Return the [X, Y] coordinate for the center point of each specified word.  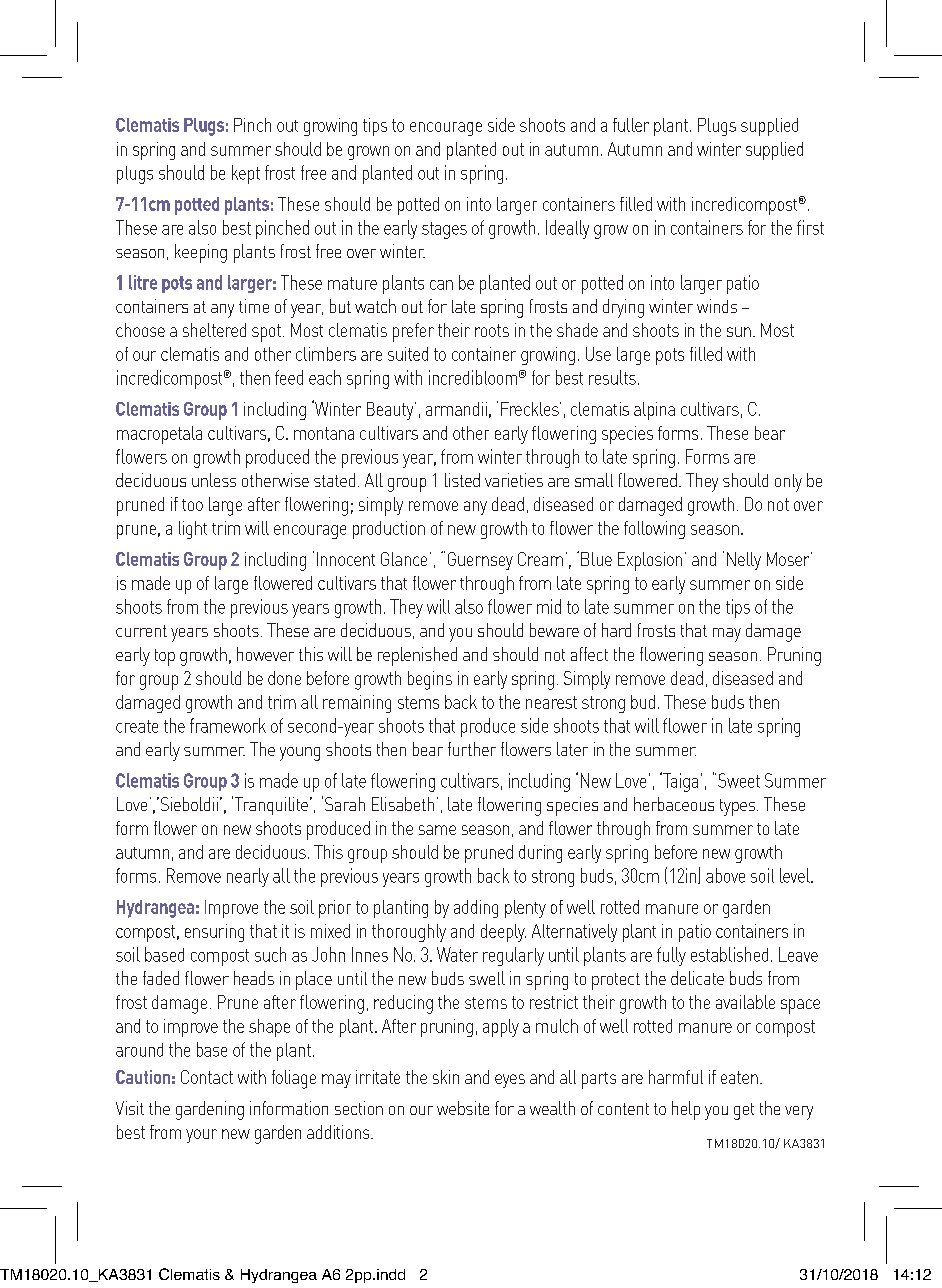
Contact [207, 1077]
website [463, 1108]
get [744, 1111]
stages [444, 230]
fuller [631, 125]
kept [246, 174]
